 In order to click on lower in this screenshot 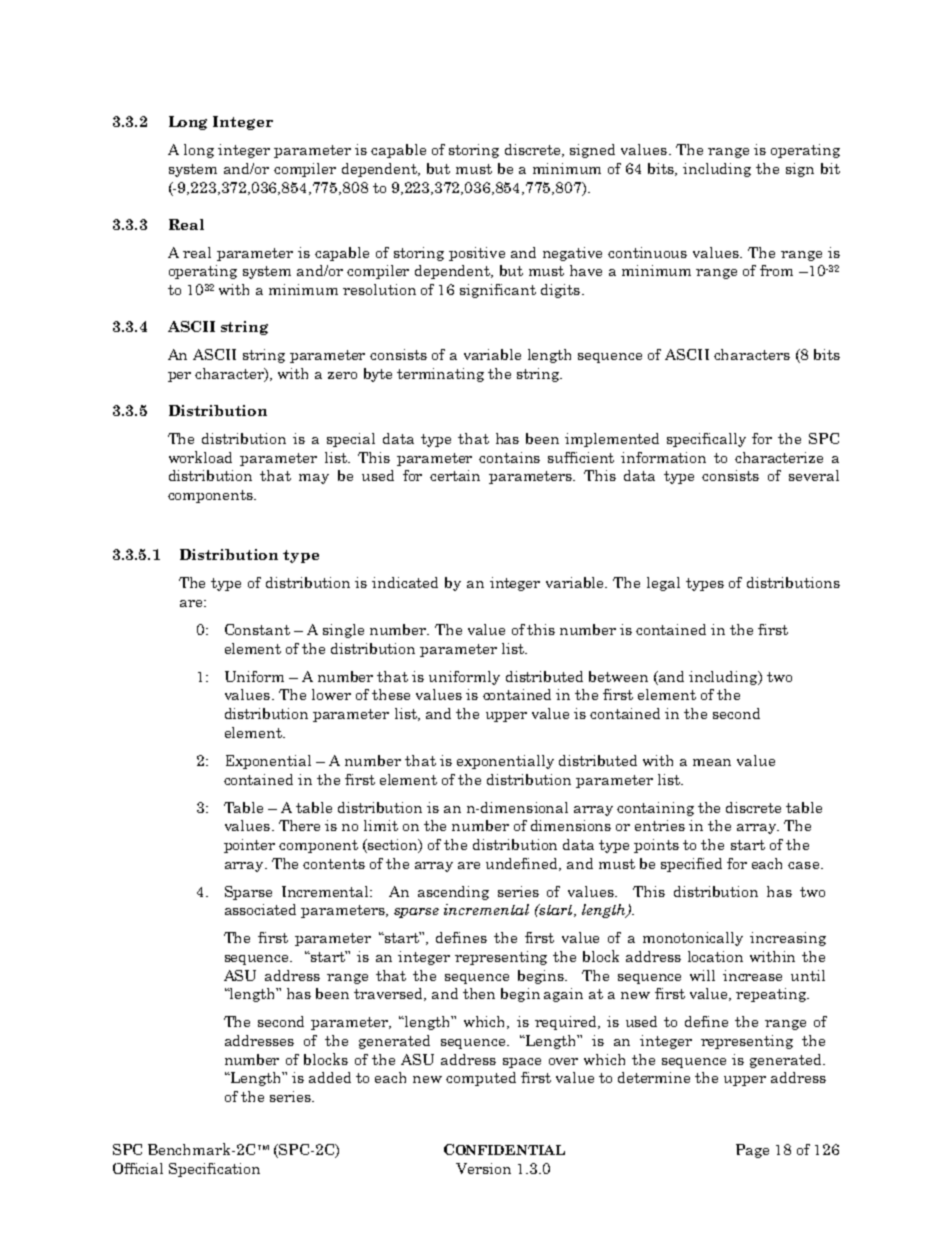, I will do `click(331, 694)`.
